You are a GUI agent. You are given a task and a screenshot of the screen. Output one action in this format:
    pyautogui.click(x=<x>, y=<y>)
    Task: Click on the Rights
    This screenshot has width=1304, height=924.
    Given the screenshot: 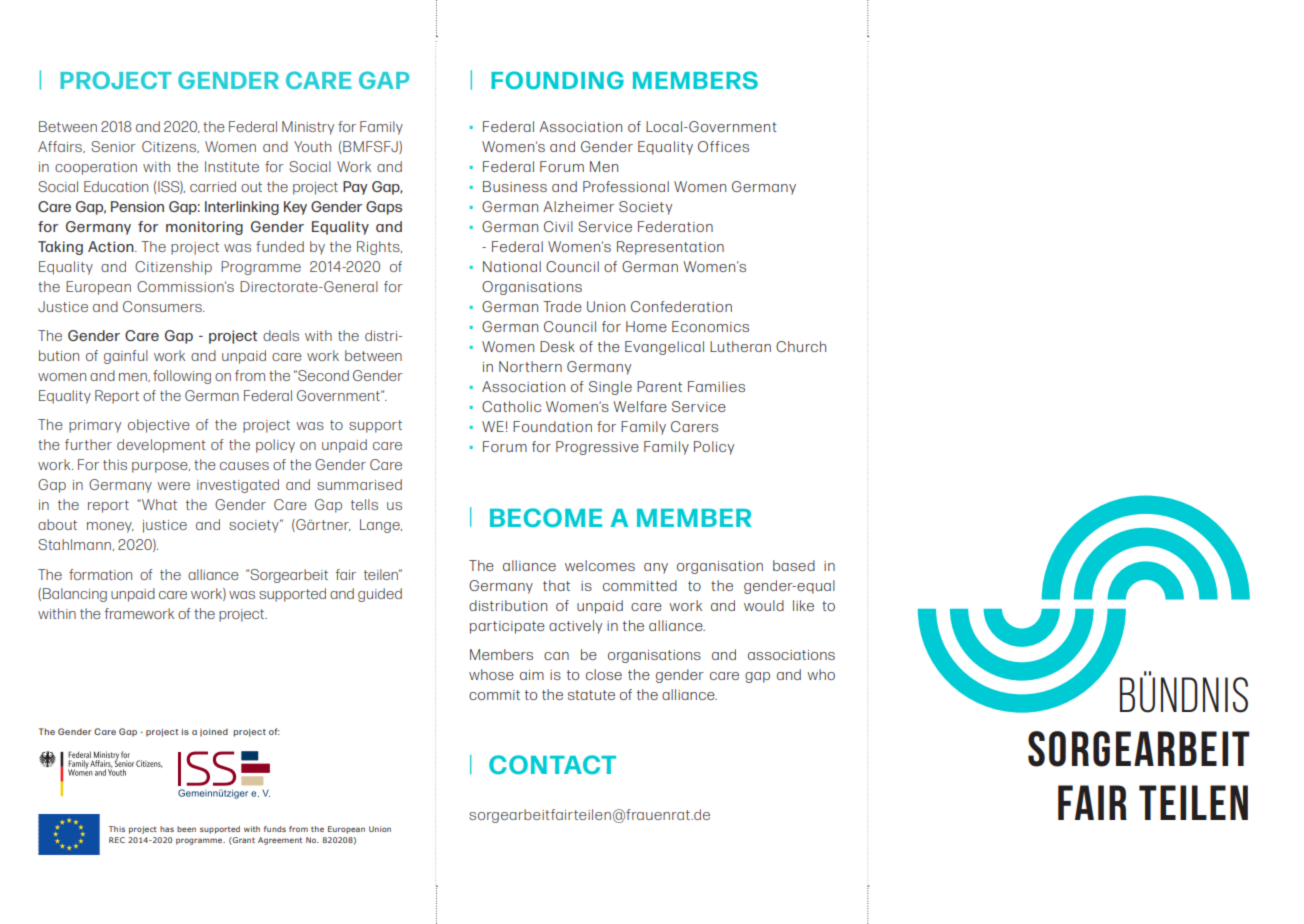 What is the action you would take?
    pyautogui.click(x=379, y=248)
